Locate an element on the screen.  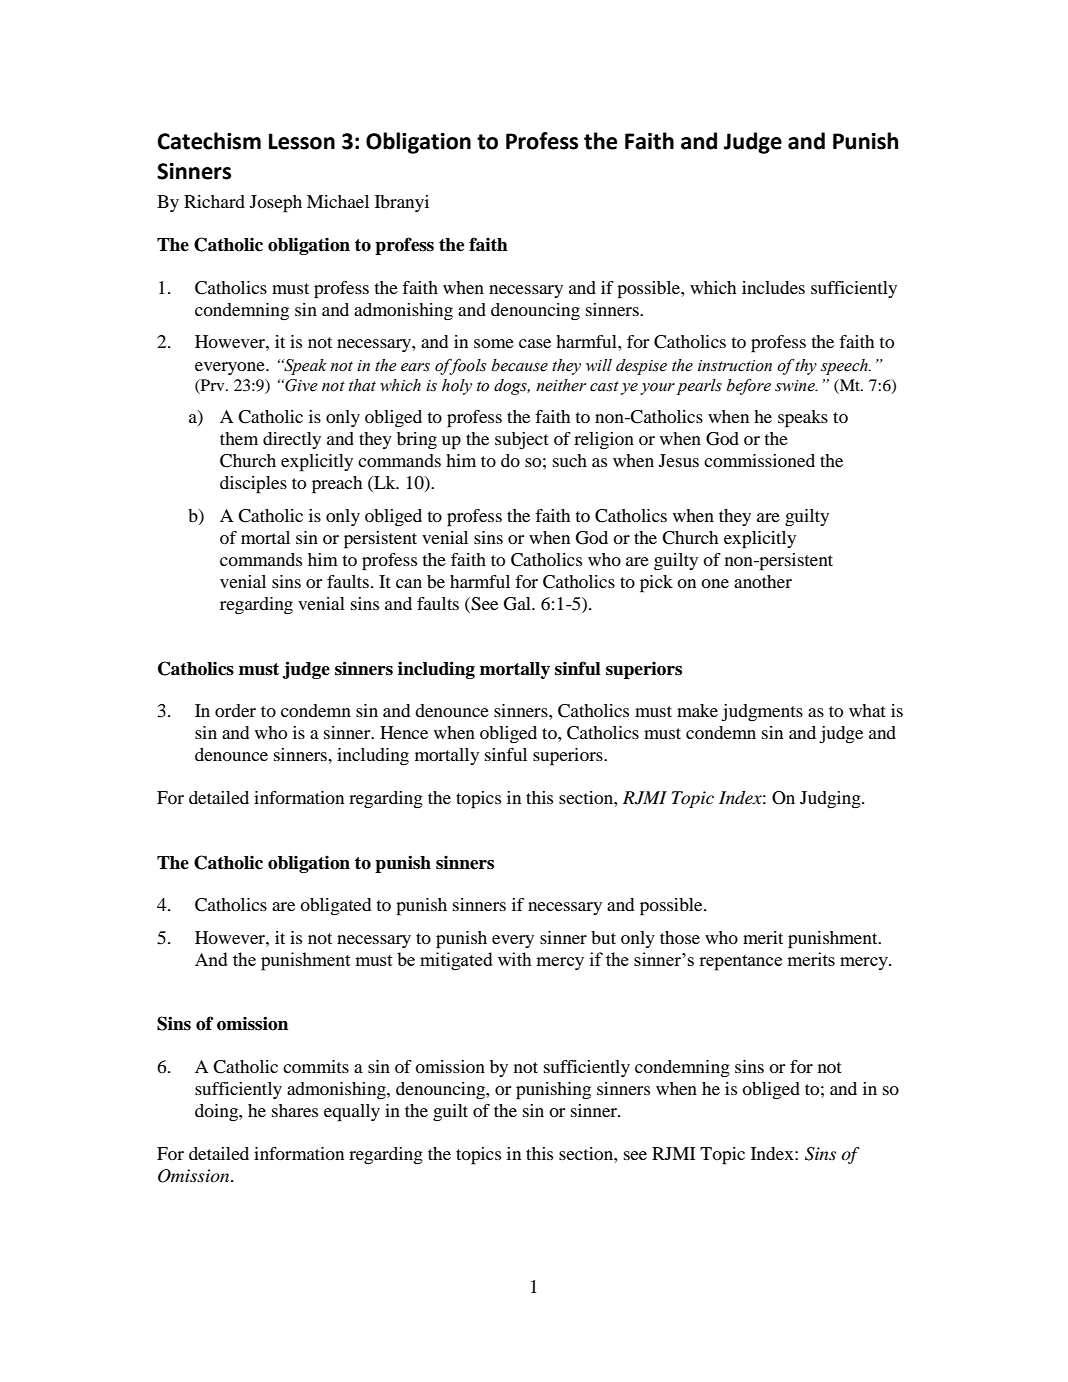
Michael is located at coordinates (338, 201).
